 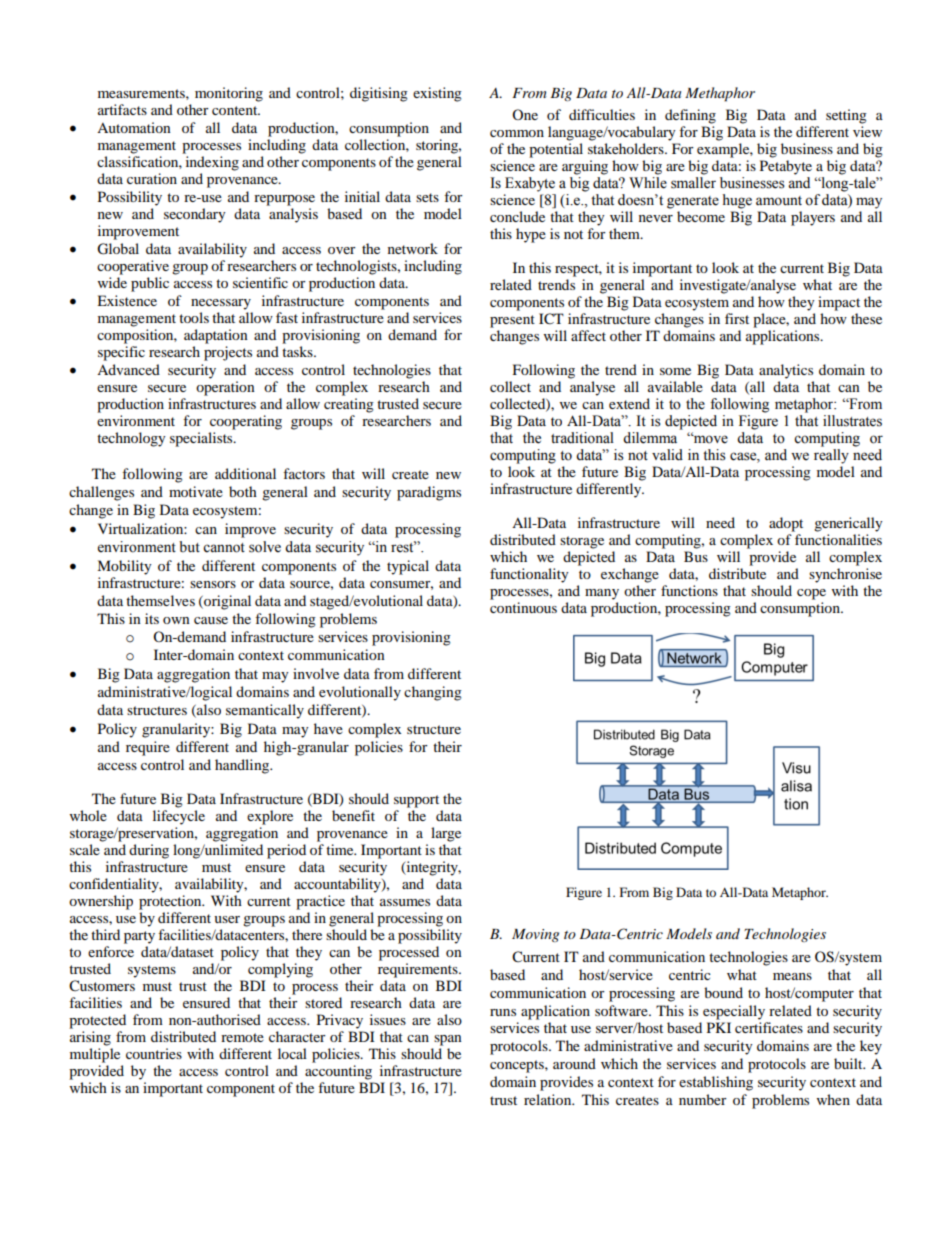 I want to click on handling, so click(x=243, y=766).
